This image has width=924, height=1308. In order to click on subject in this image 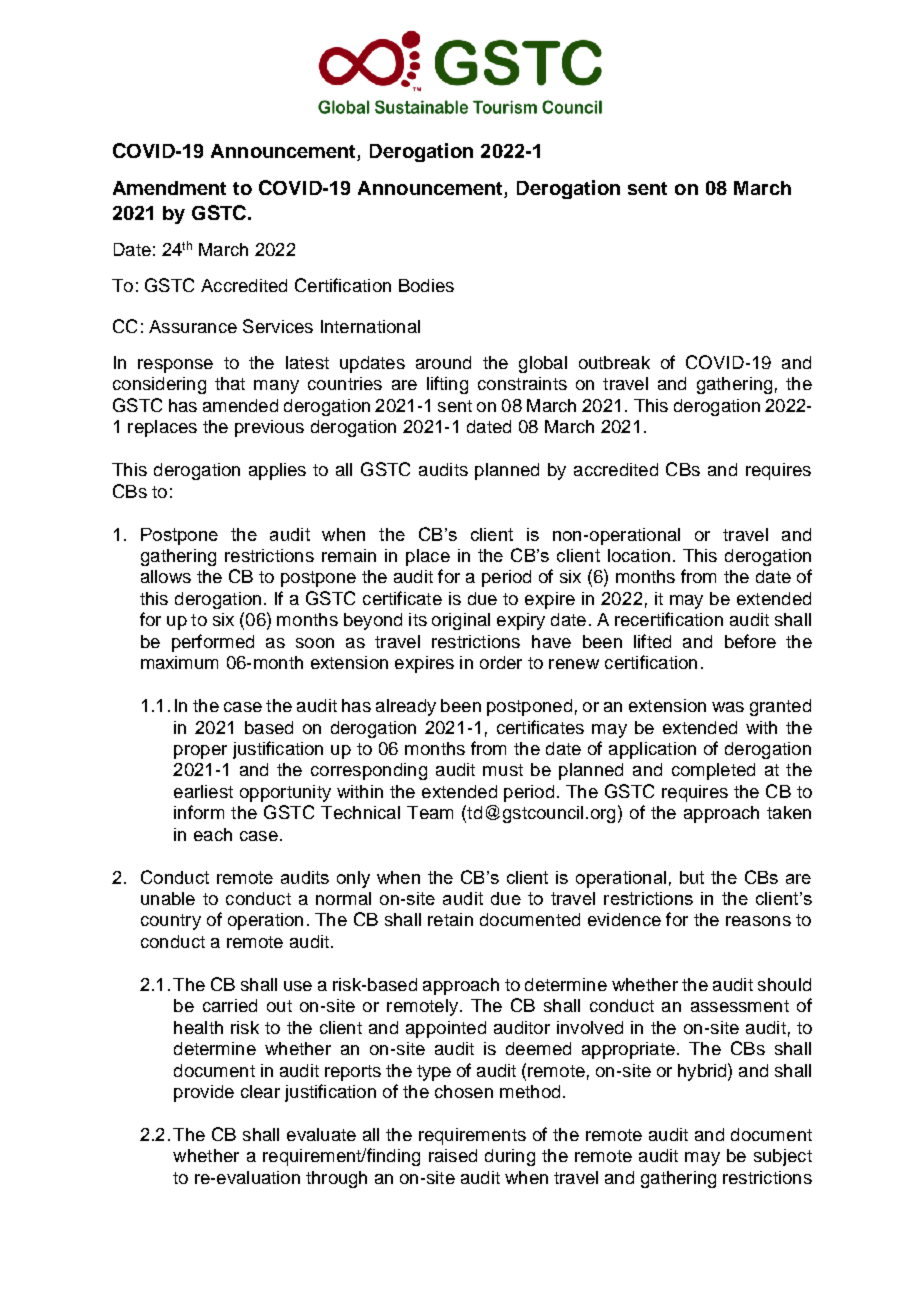, I will do `click(783, 1157)`.
